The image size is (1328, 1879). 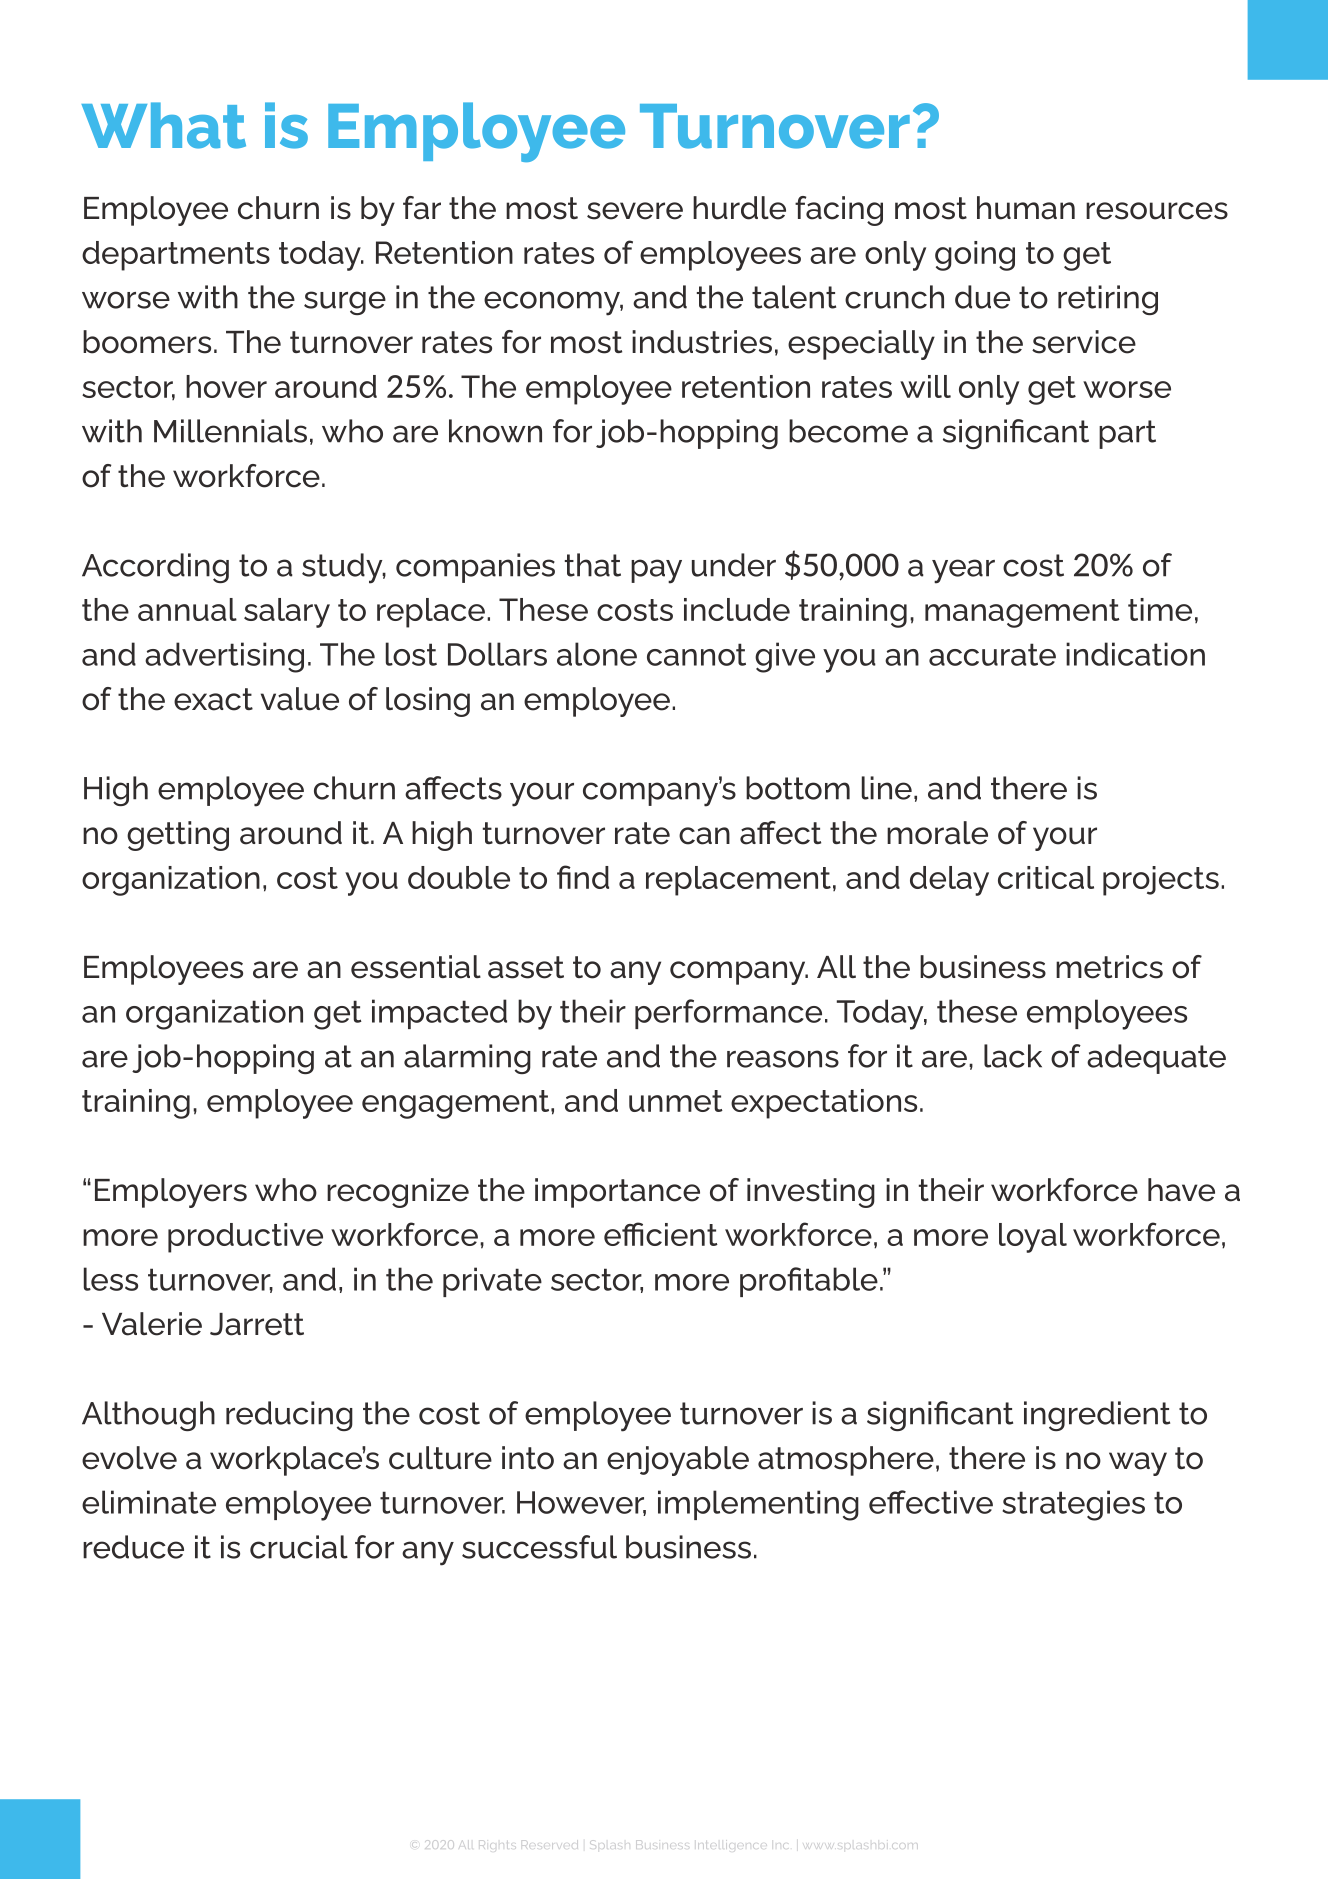 I want to click on loyal, so click(x=1033, y=1238).
